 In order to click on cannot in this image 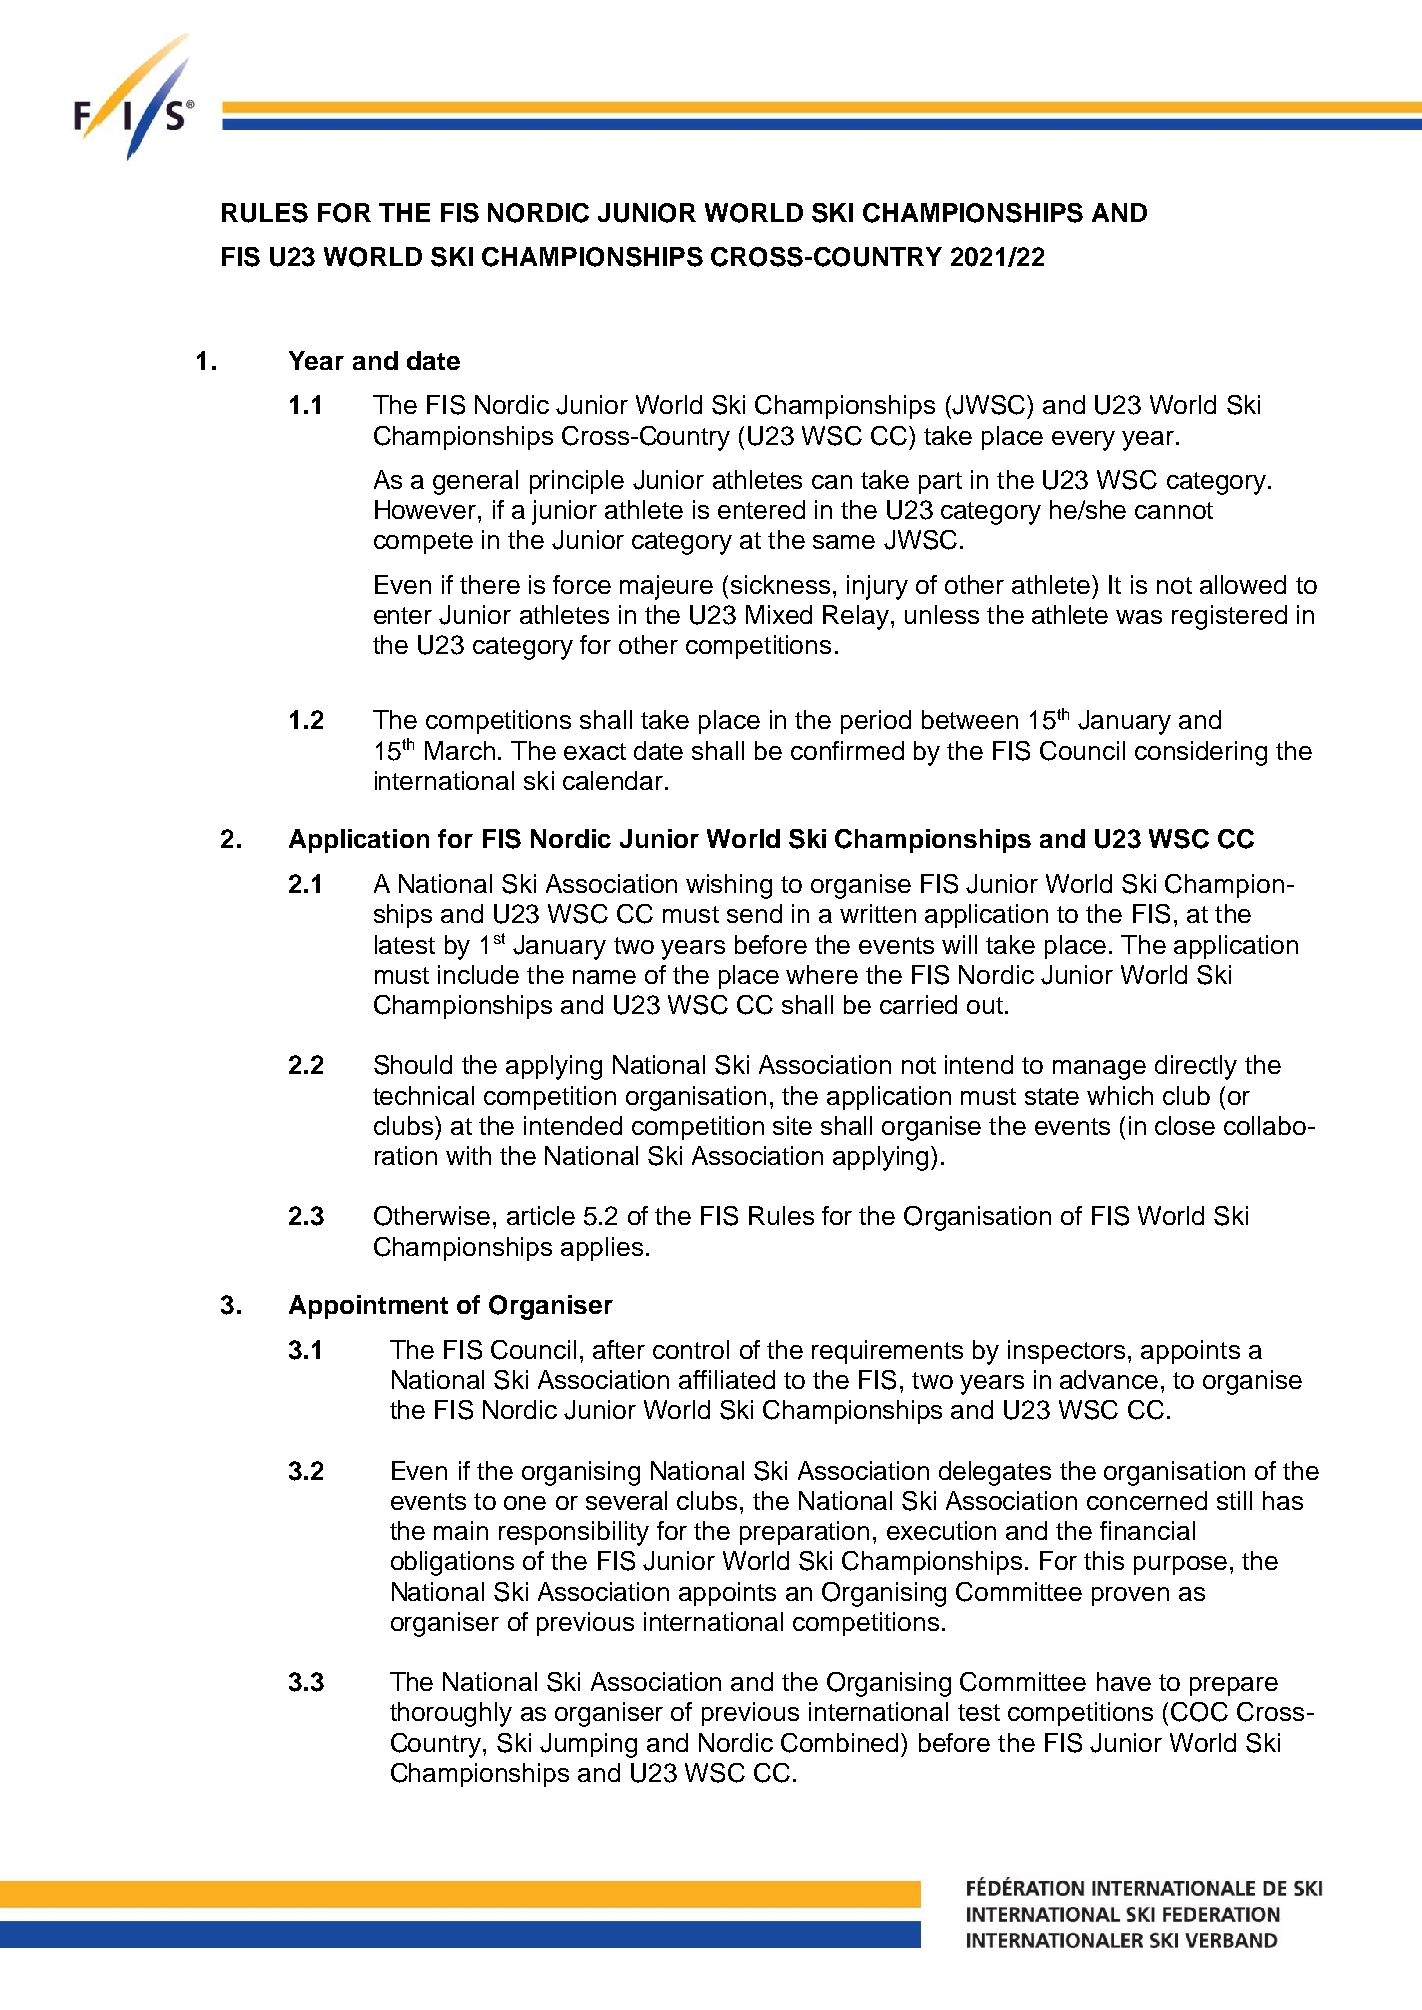, I will do `click(1174, 510)`.
